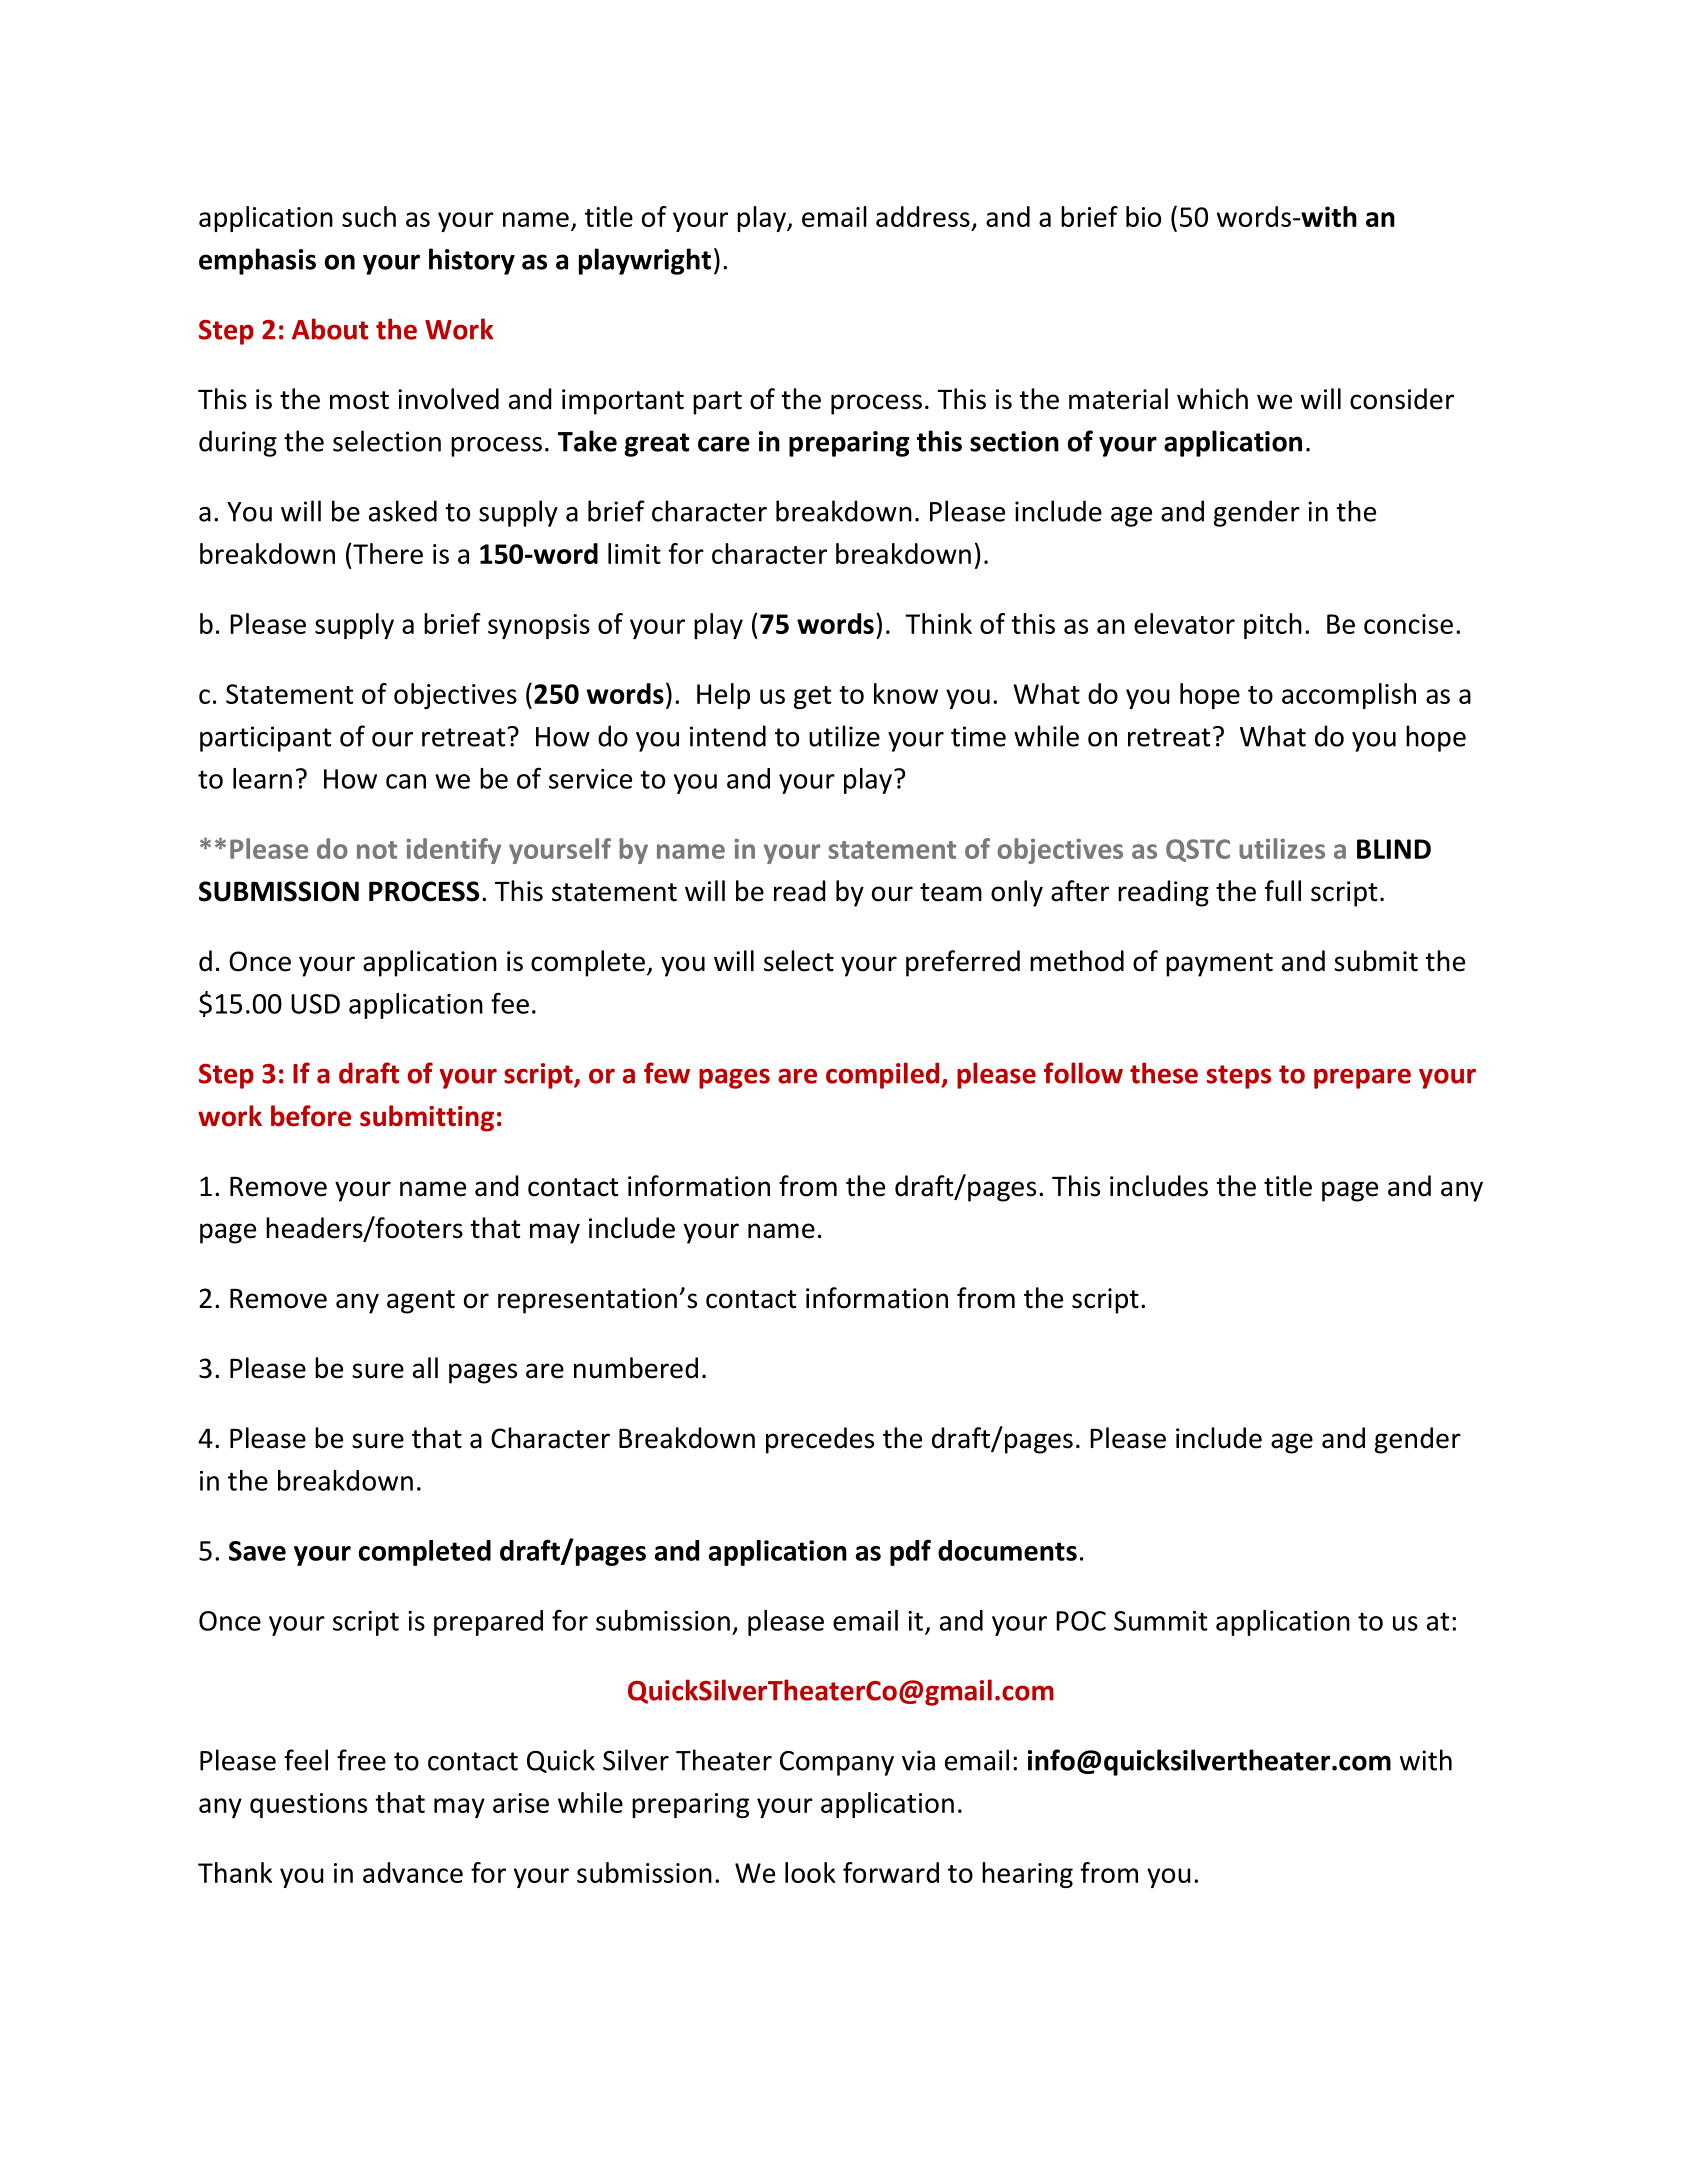  Describe the element at coordinates (1273, 626) in the page. I see `pitch` at that location.
